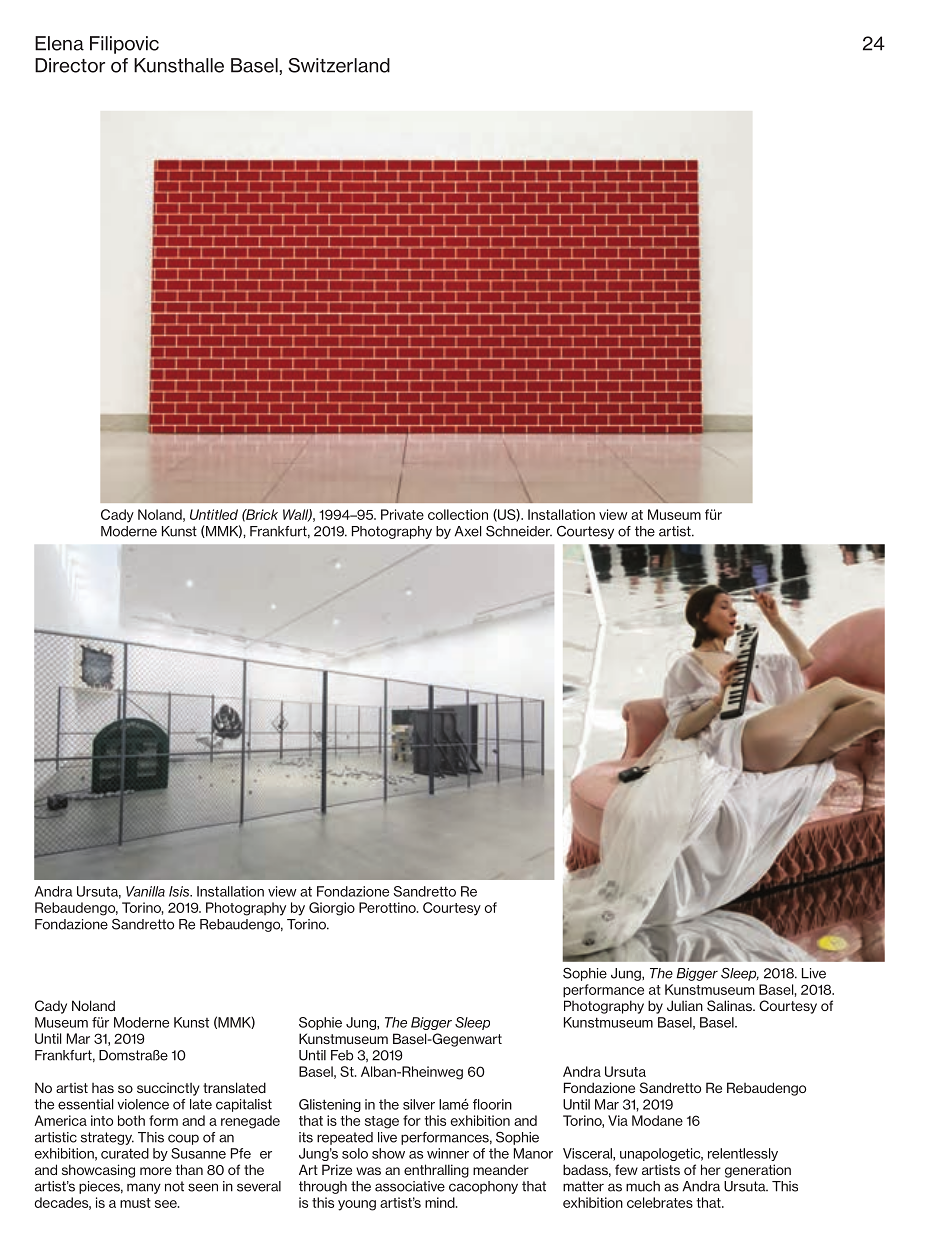  What do you see at coordinates (180, 891) in the screenshot?
I see `Isis` at bounding box center [180, 891].
